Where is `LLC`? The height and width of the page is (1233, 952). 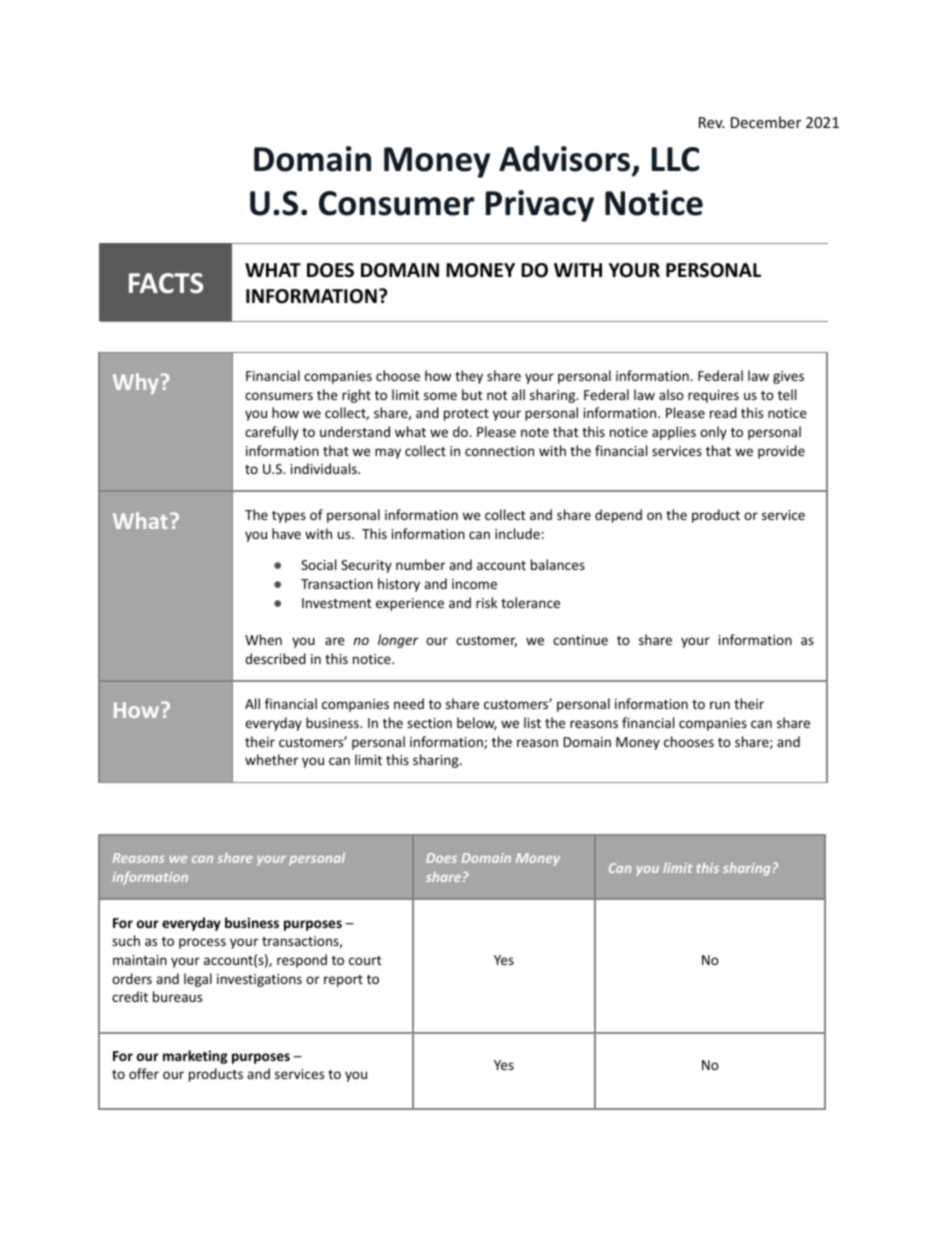 LLC is located at coordinates (675, 159).
